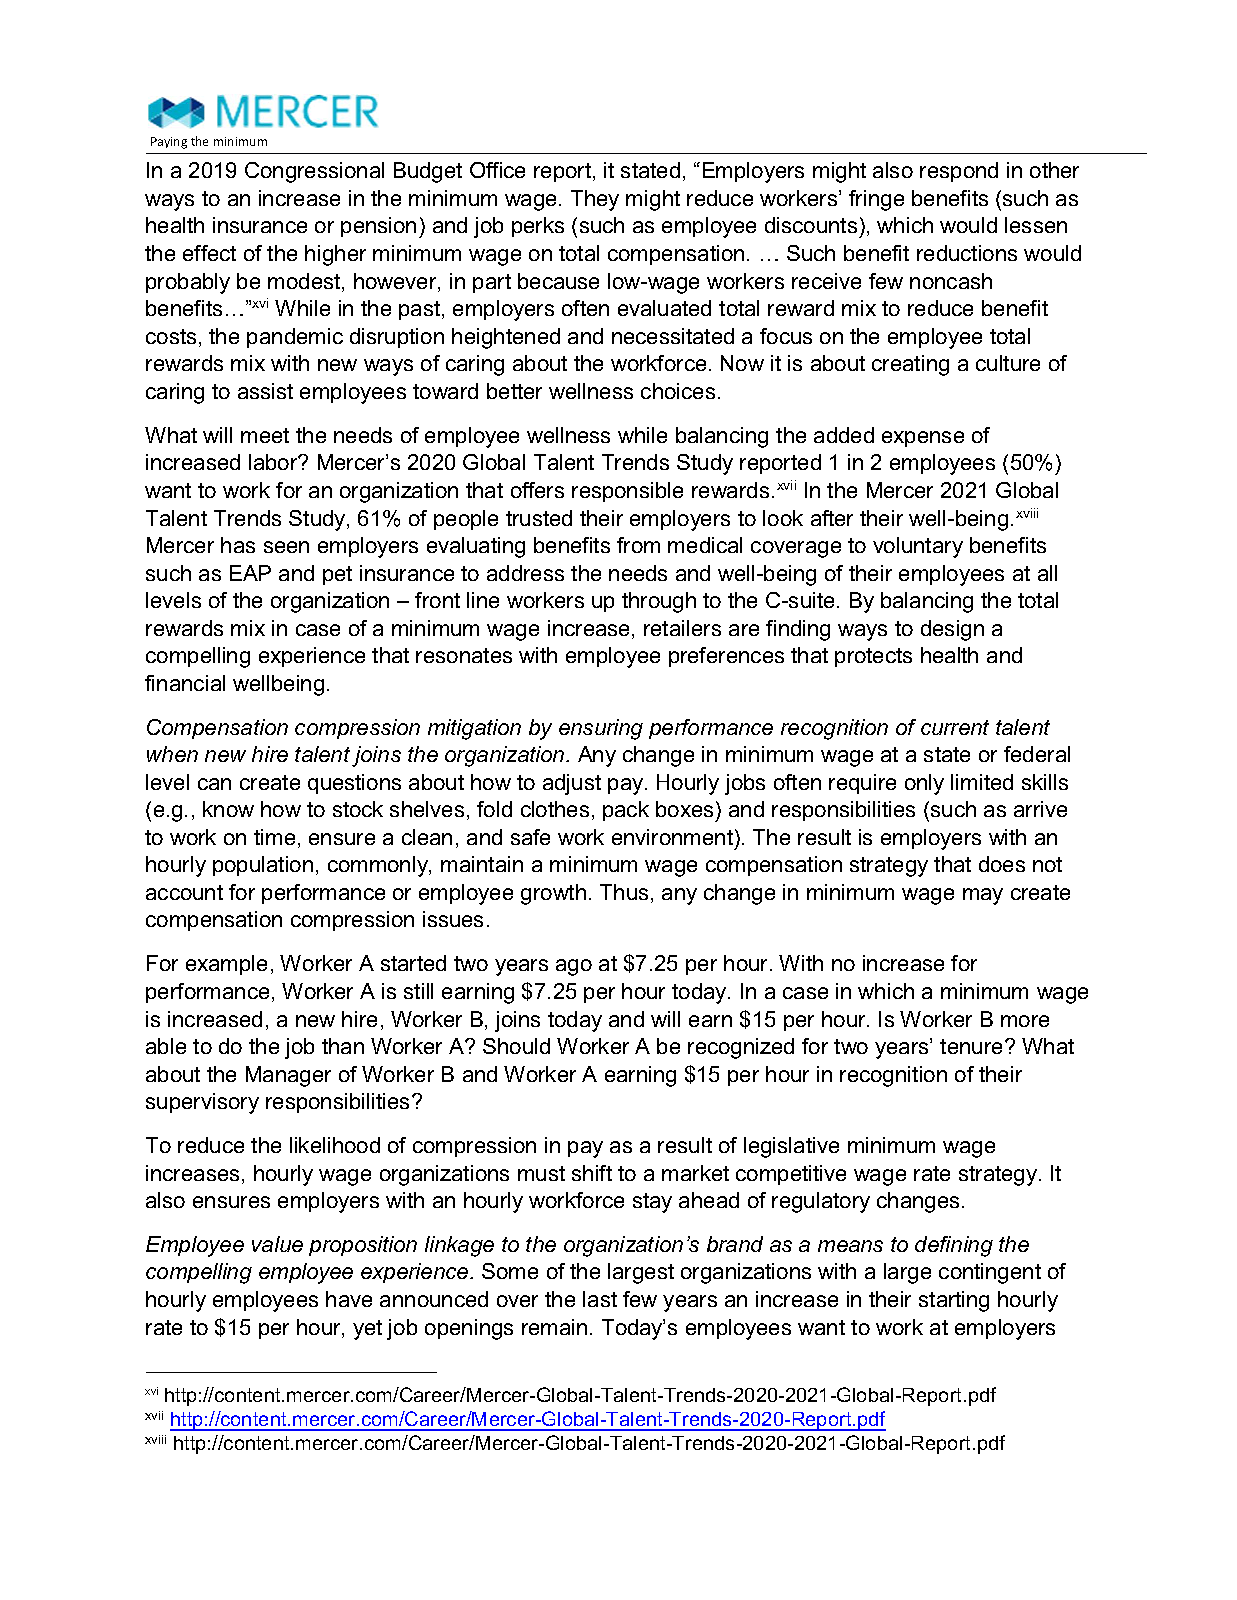 The image size is (1237, 1600). I want to click on starting, so click(954, 1301).
